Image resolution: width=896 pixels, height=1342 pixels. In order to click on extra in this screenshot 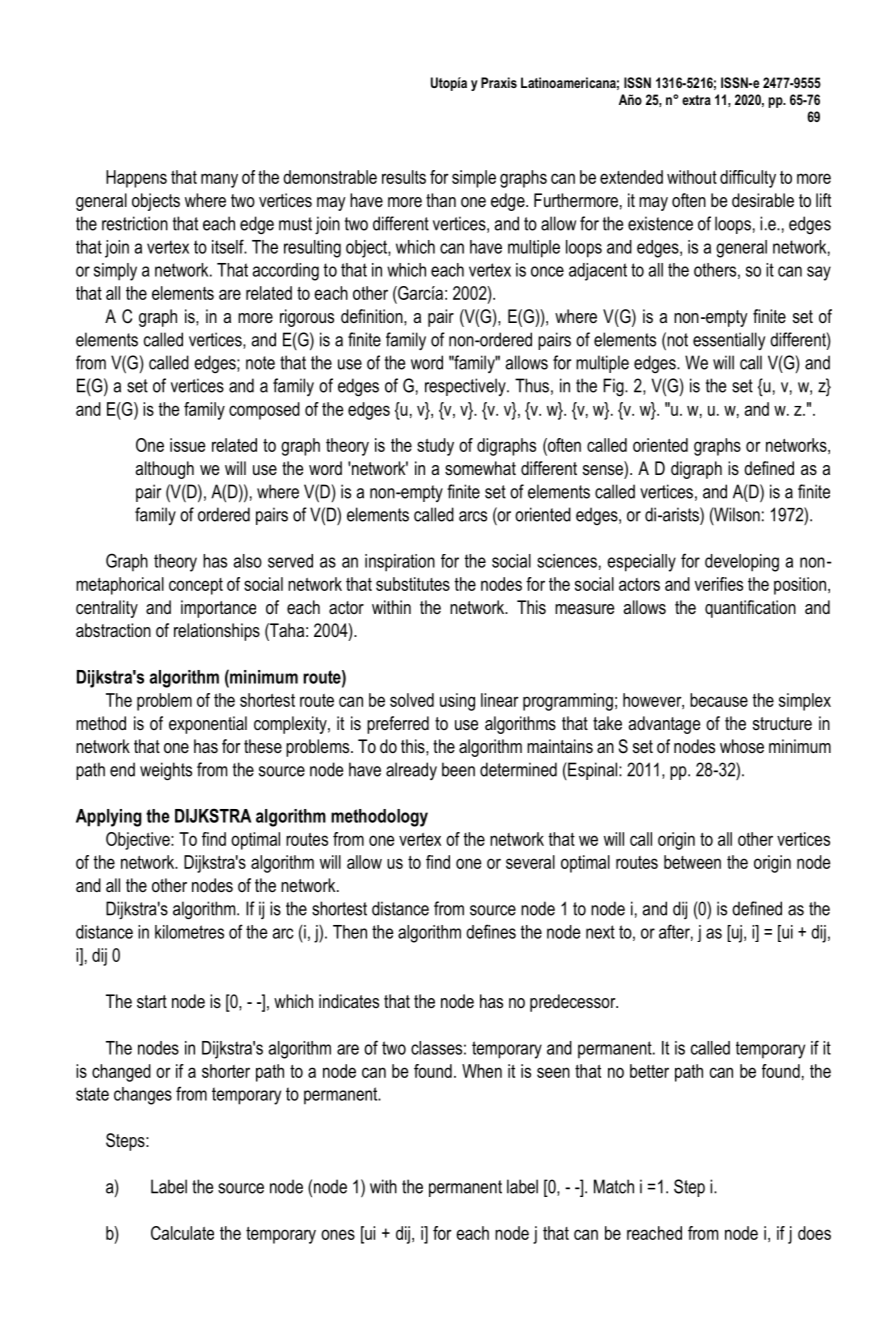, I will do `click(696, 100)`.
